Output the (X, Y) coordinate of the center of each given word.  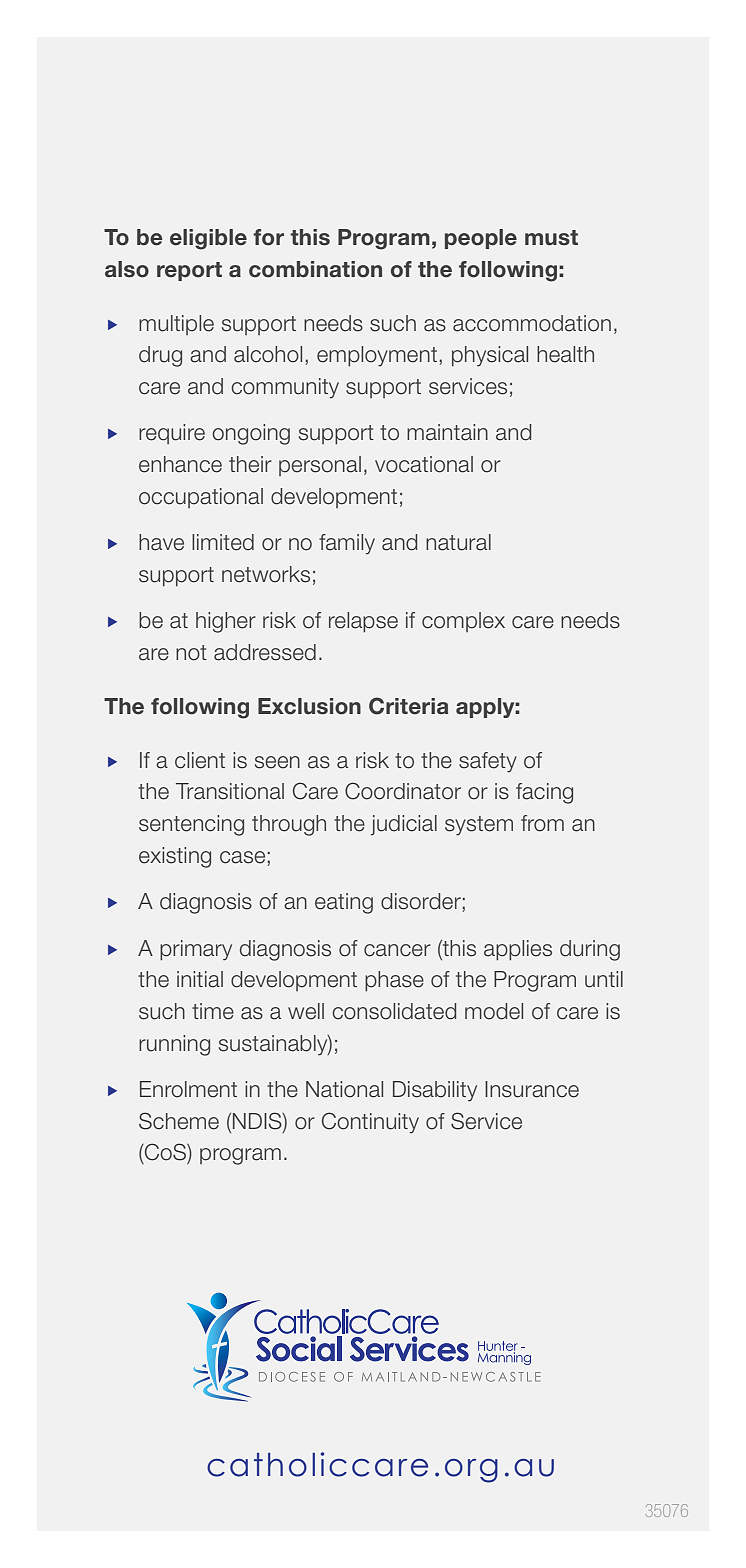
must (551, 238)
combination (315, 269)
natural (458, 542)
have (161, 542)
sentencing (191, 825)
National (344, 1089)
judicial (404, 825)
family (347, 544)
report (189, 271)
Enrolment (188, 1089)
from (542, 823)
